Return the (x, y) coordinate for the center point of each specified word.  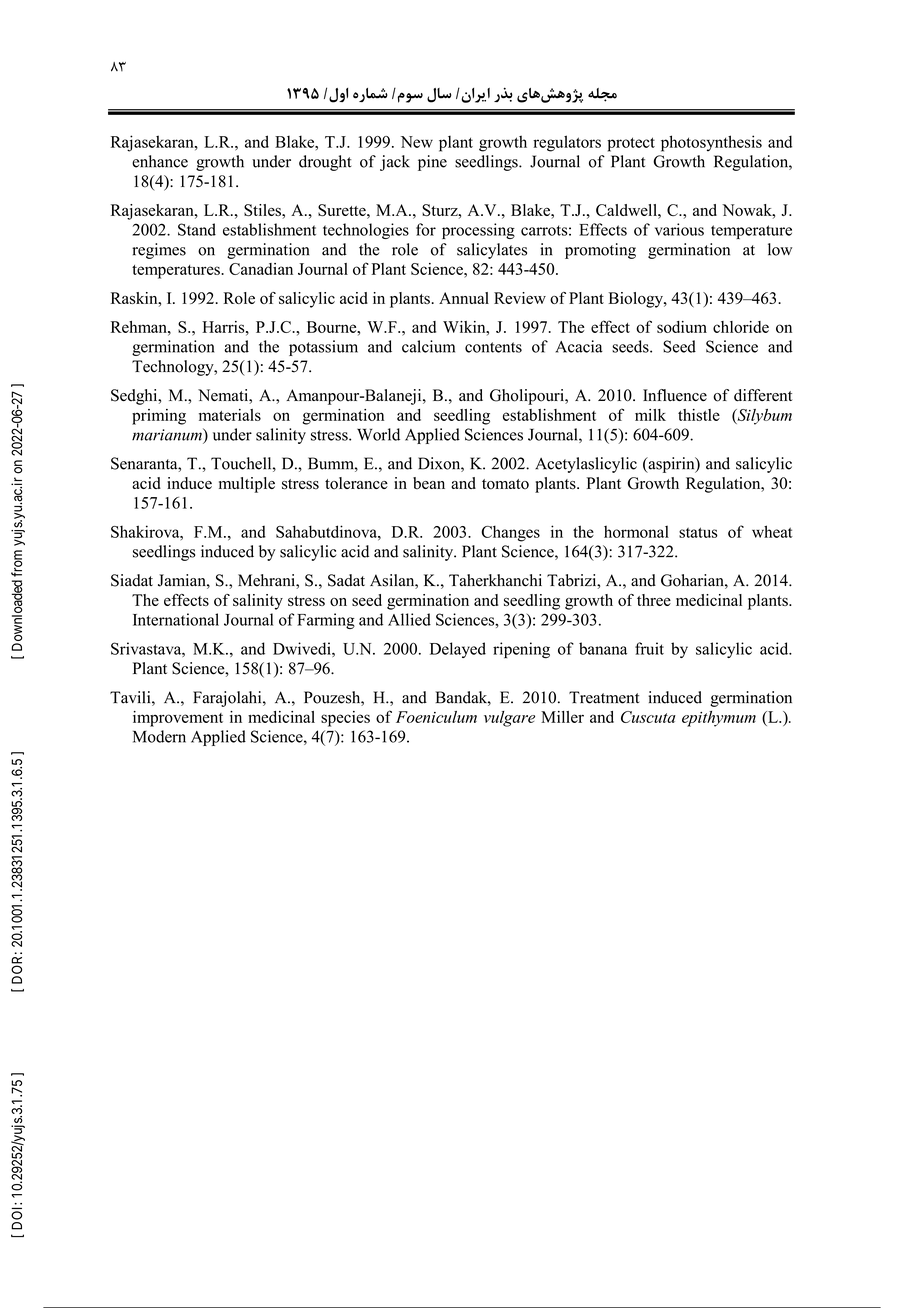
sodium (682, 327)
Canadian (261, 269)
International (176, 619)
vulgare (509, 719)
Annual (464, 298)
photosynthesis (711, 143)
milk (650, 415)
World (378, 434)
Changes (511, 533)
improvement (178, 719)
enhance (160, 161)
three (654, 600)
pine (432, 163)
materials (230, 415)
